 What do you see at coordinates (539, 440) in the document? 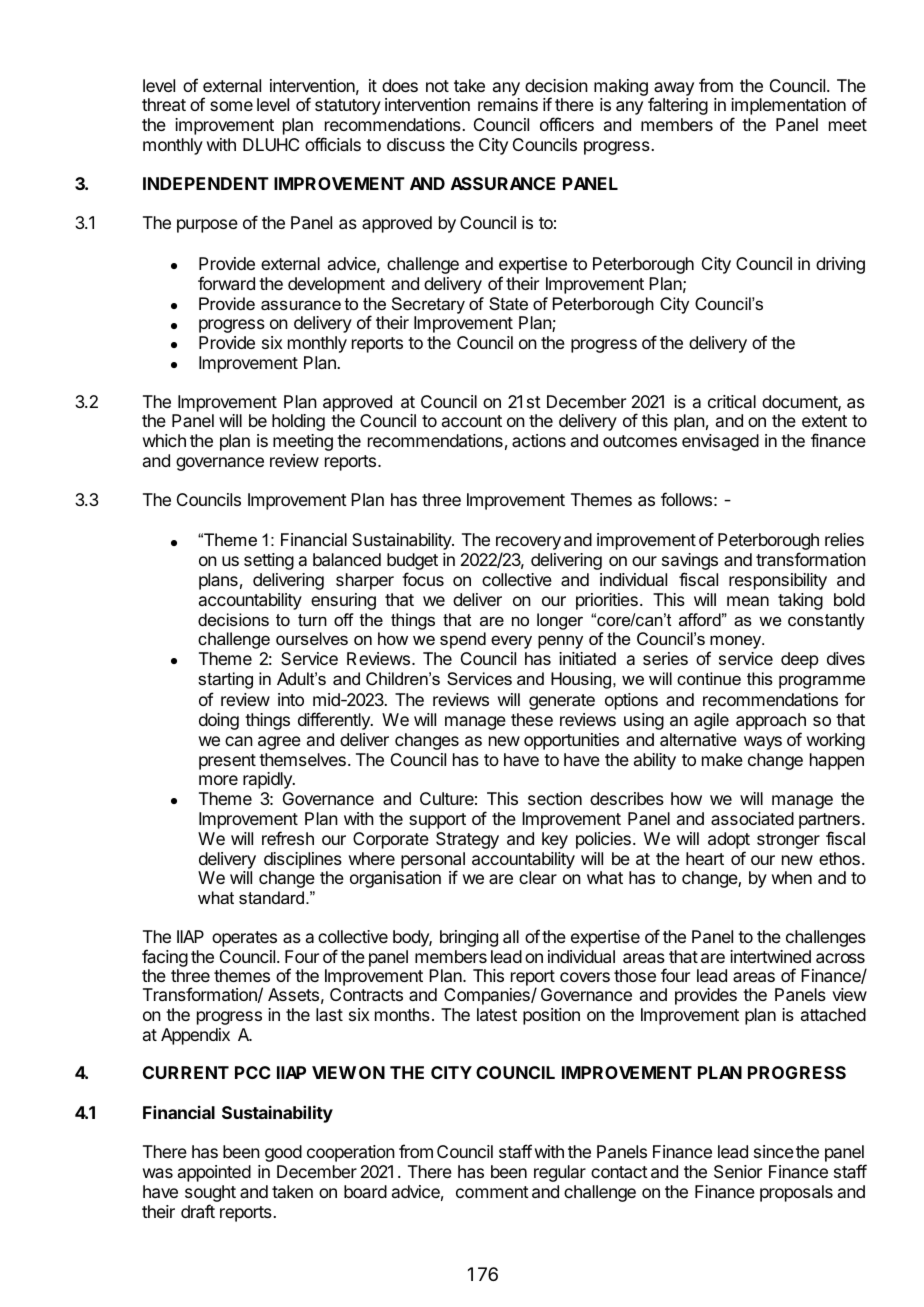
I see `actions` at bounding box center [539, 440].
